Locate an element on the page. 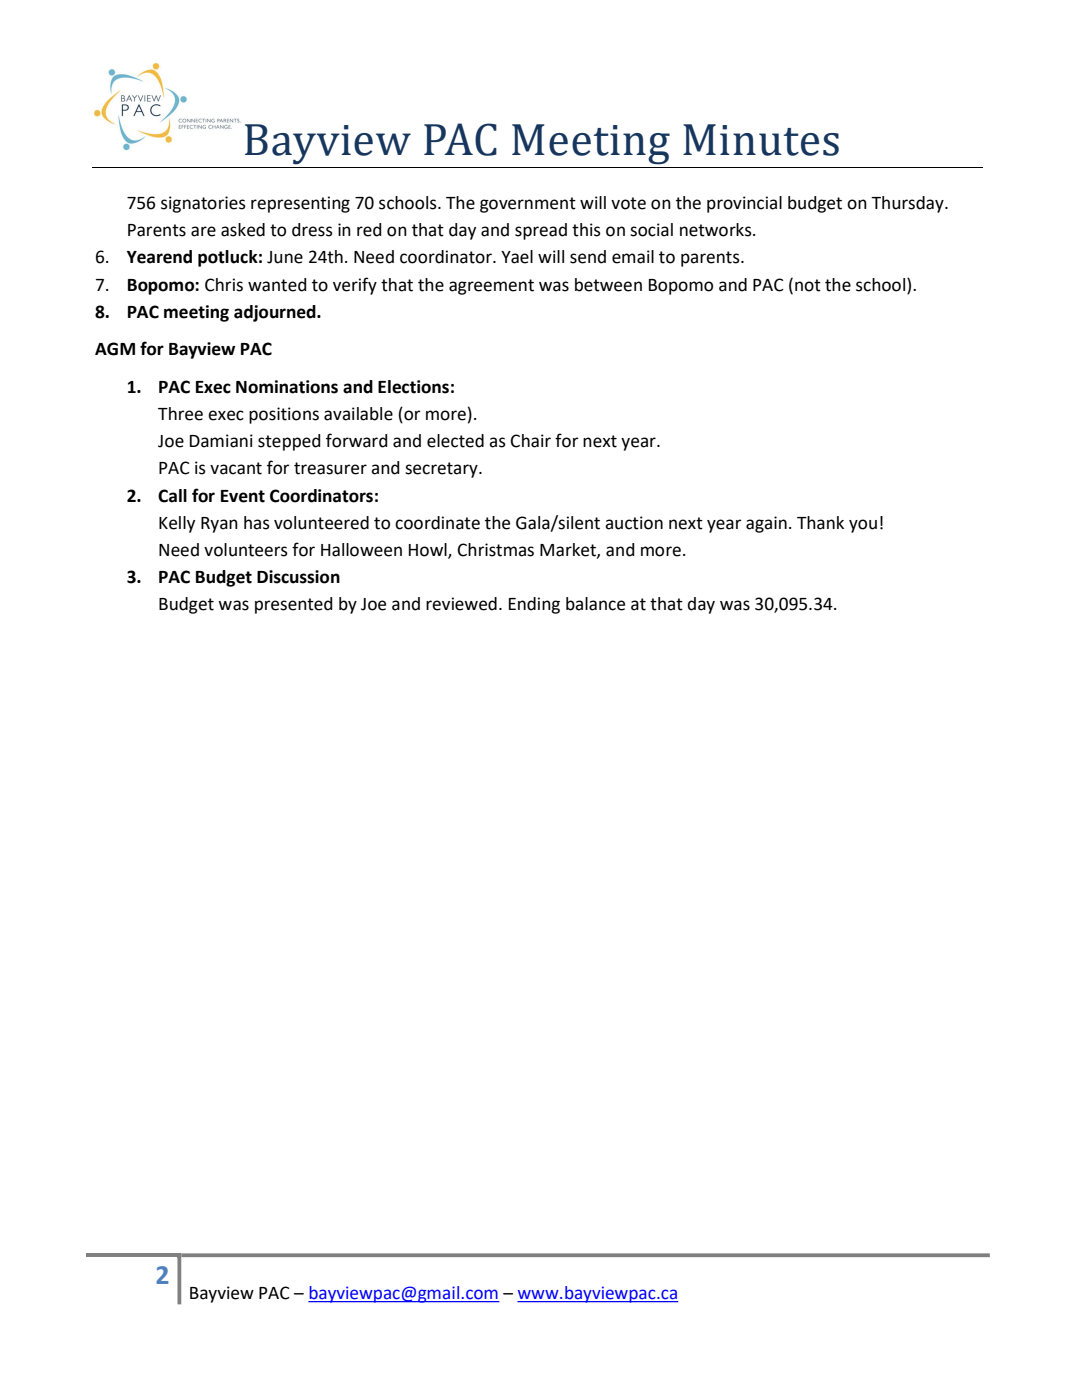  wanted is located at coordinates (277, 285).
